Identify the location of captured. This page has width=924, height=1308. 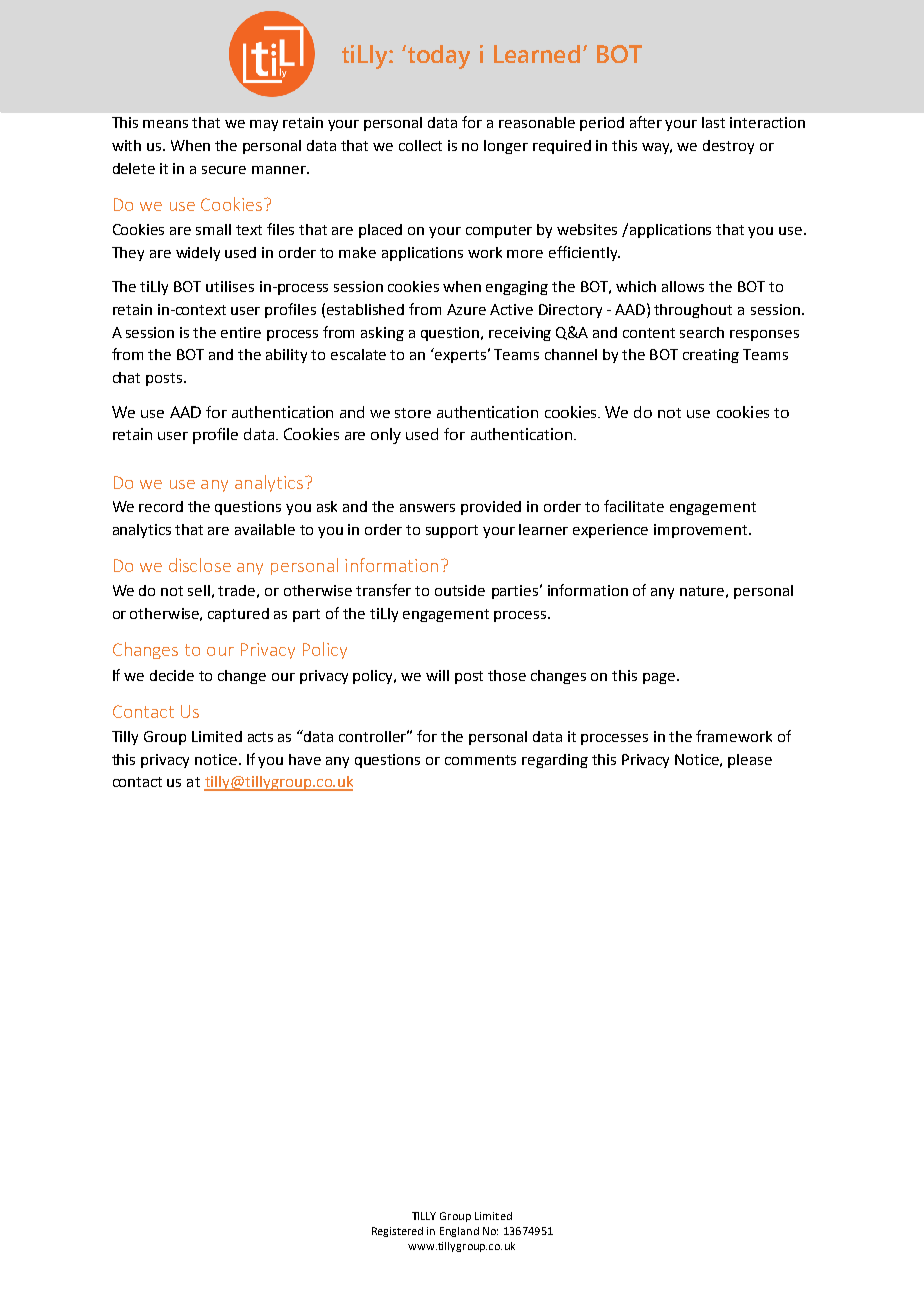
(238, 615).
